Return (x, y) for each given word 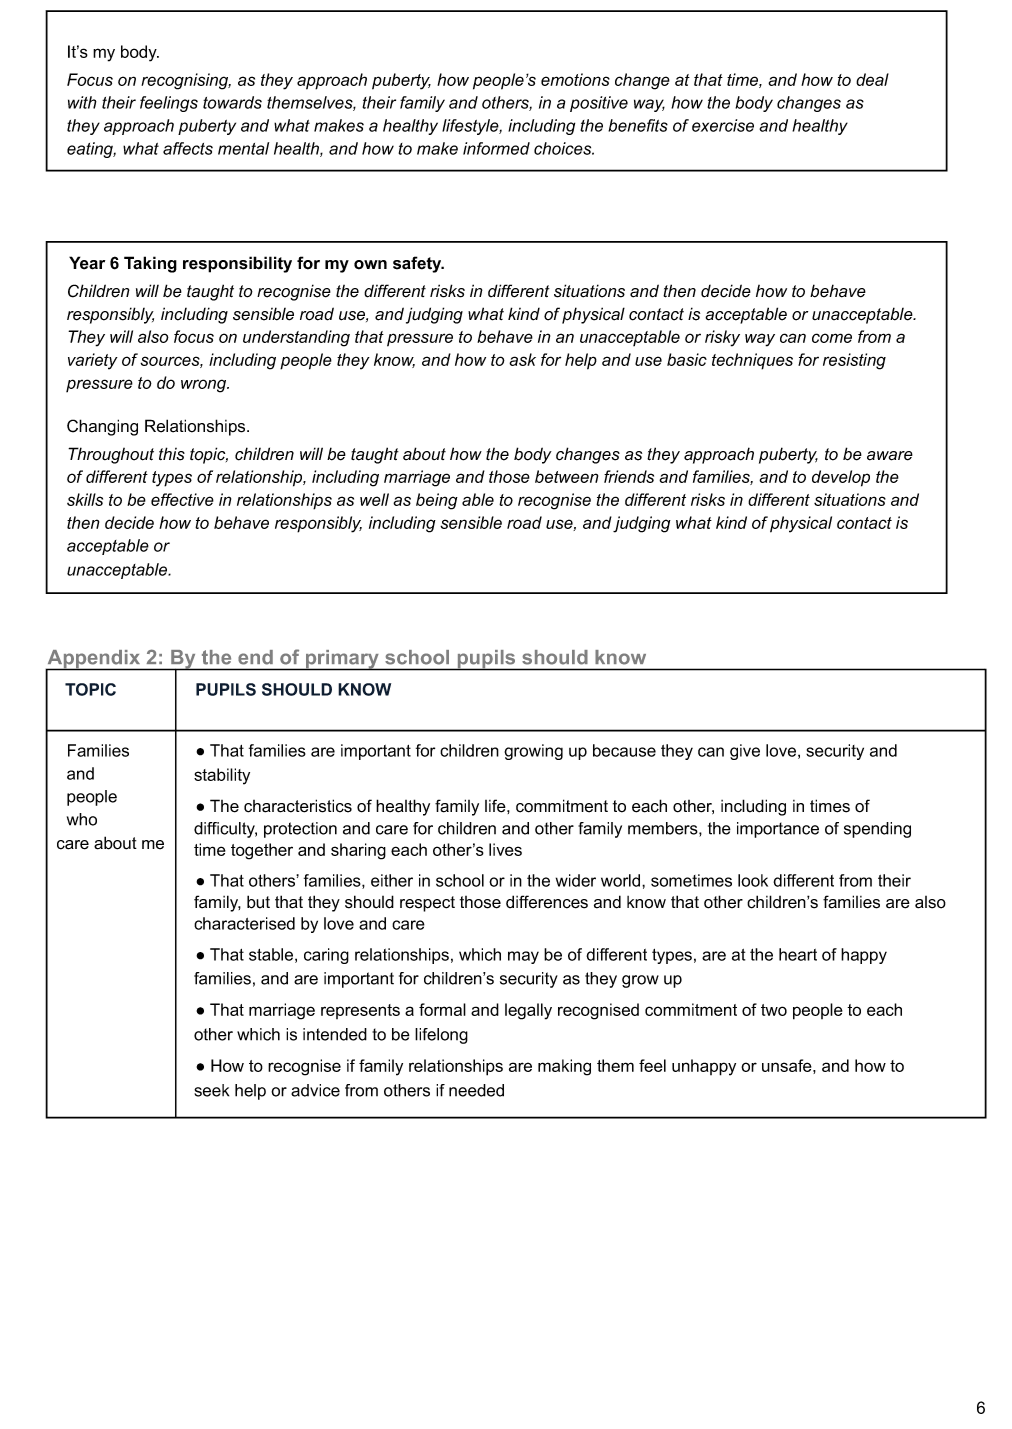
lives (505, 849)
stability (222, 776)
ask (522, 359)
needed (476, 1090)
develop (841, 478)
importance (778, 830)
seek (211, 1090)
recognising (186, 81)
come (832, 338)
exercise (723, 125)
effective (182, 499)
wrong (205, 386)
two (774, 1010)
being (437, 501)
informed (496, 148)
